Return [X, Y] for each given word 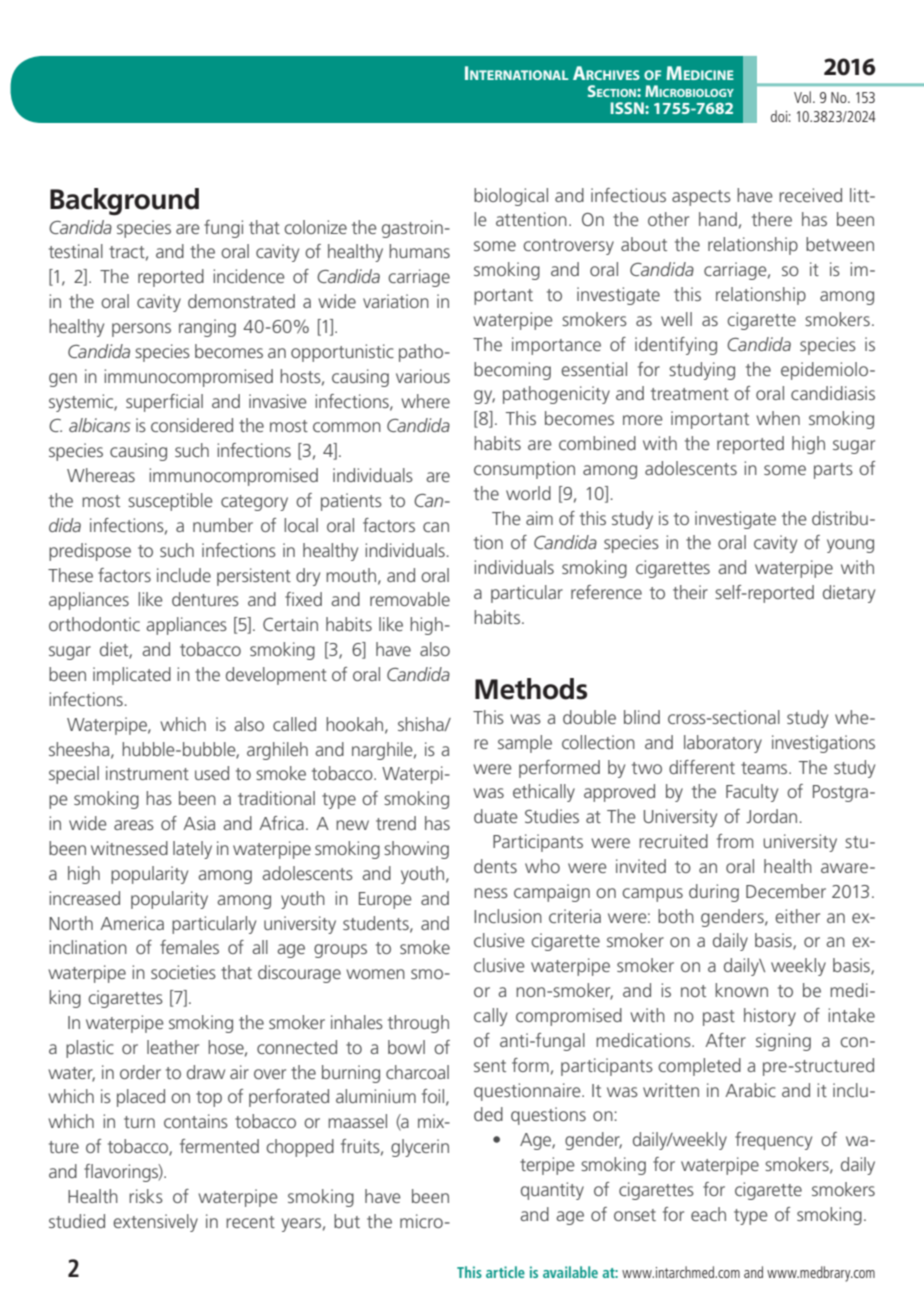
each [708, 1214]
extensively [155, 1223]
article [505, 1272]
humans [419, 251]
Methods [531, 689]
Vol [802, 97]
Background [124, 201]
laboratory [723, 744]
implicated [132, 676]
